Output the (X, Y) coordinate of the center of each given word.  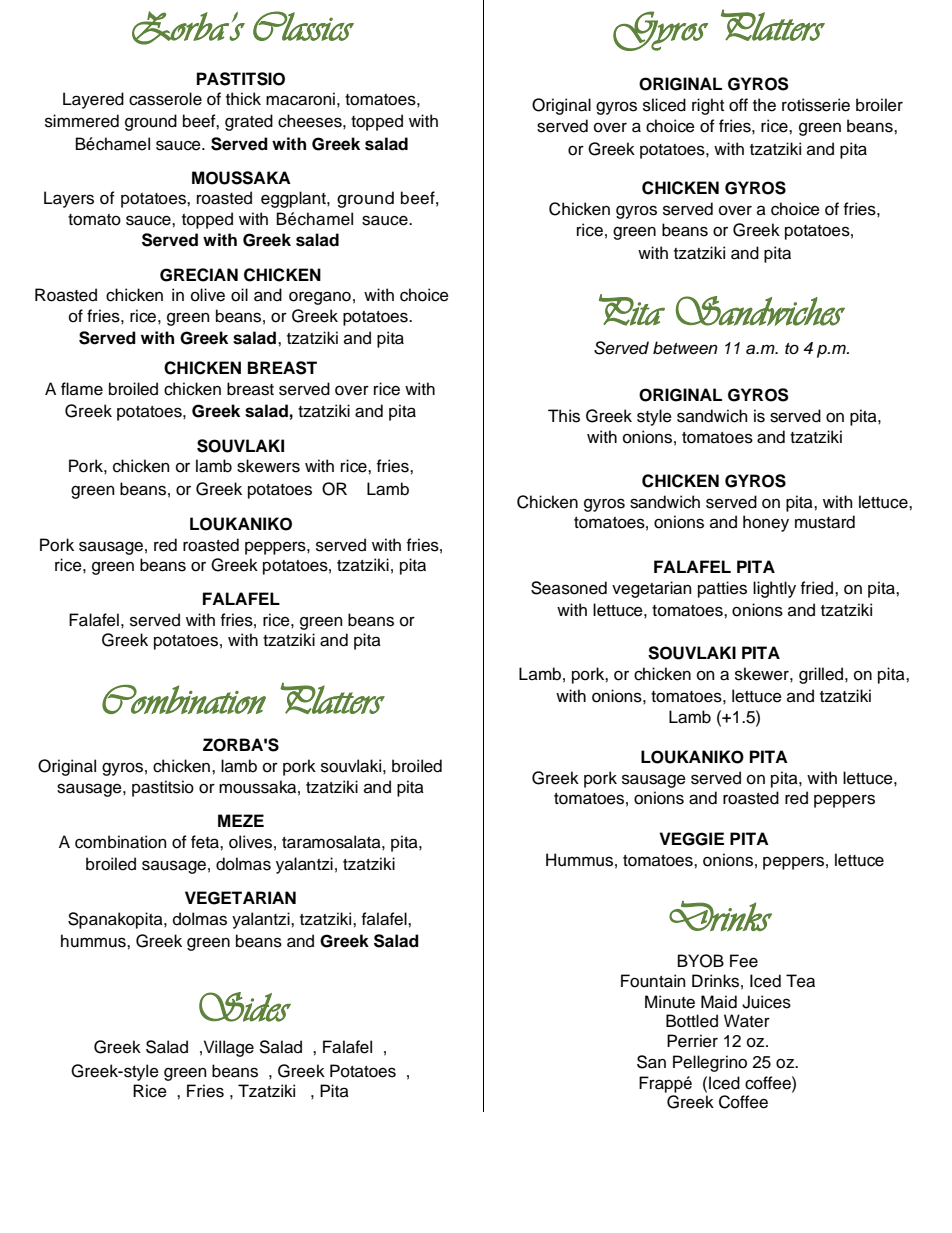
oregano (320, 298)
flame (82, 389)
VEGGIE (691, 839)
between (685, 348)
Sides (245, 1007)
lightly (774, 589)
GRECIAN (199, 275)
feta (206, 842)
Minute (670, 1002)
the (764, 105)
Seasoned (569, 588)
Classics (303, 26)
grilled (821, 675)
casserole (165, 99)
